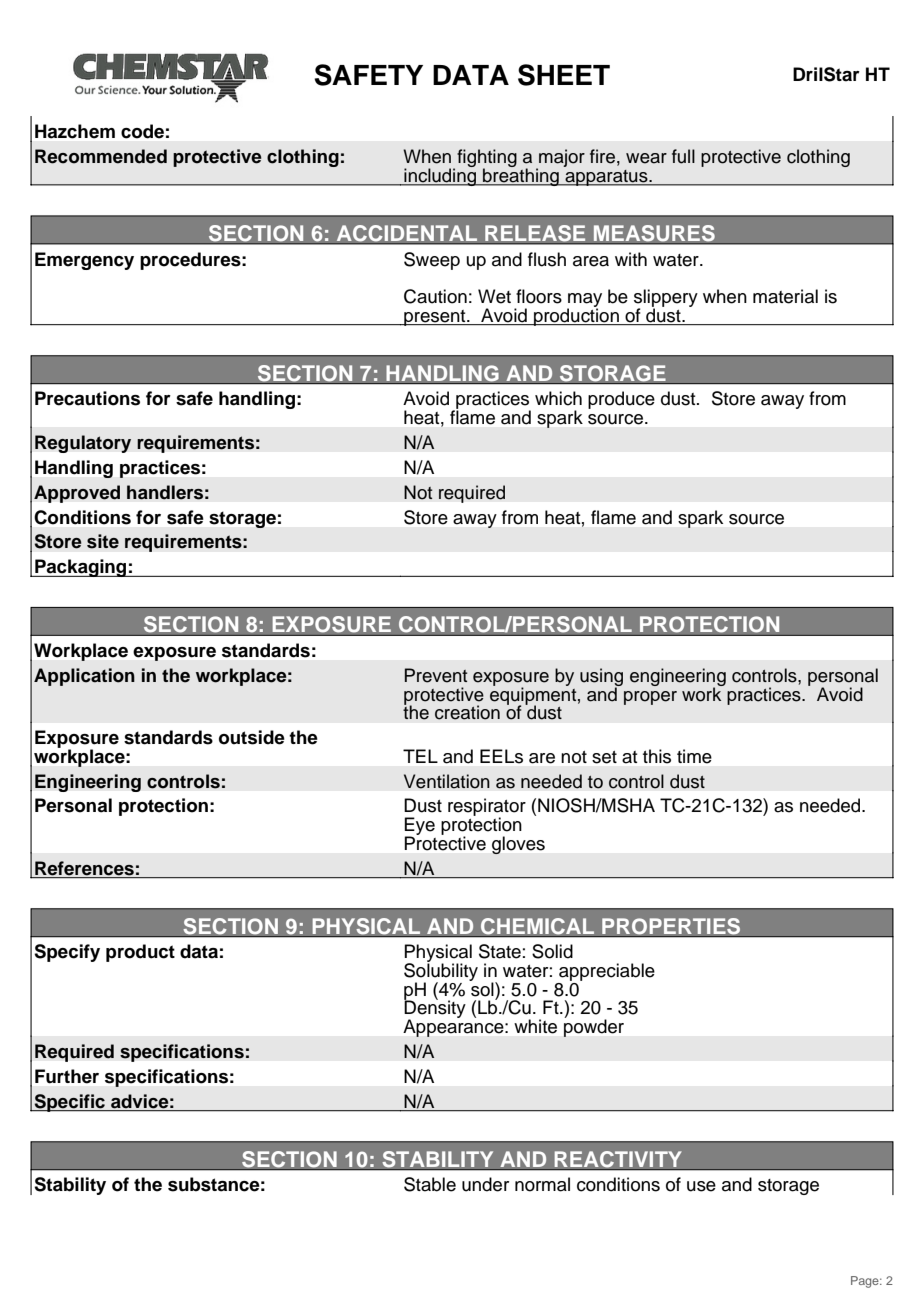 This page has width=924, height=1308. What do you see at coordinates (701, 1186) in the page?
I see `use` at bounding box center [701, 1186].
